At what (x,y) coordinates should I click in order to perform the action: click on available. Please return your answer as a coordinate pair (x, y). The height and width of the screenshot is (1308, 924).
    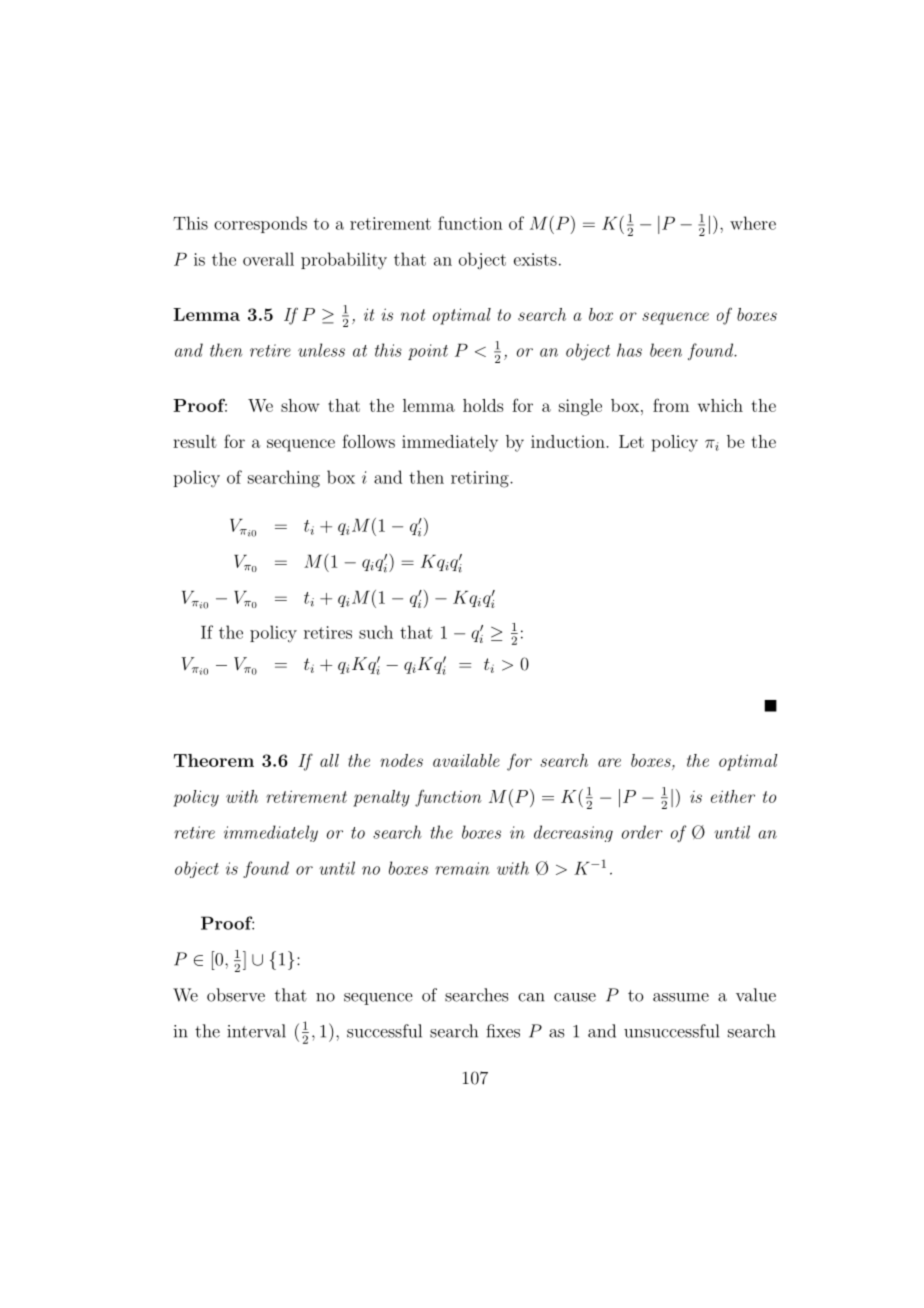
    Looking at the image, I should click on (466, 760).
